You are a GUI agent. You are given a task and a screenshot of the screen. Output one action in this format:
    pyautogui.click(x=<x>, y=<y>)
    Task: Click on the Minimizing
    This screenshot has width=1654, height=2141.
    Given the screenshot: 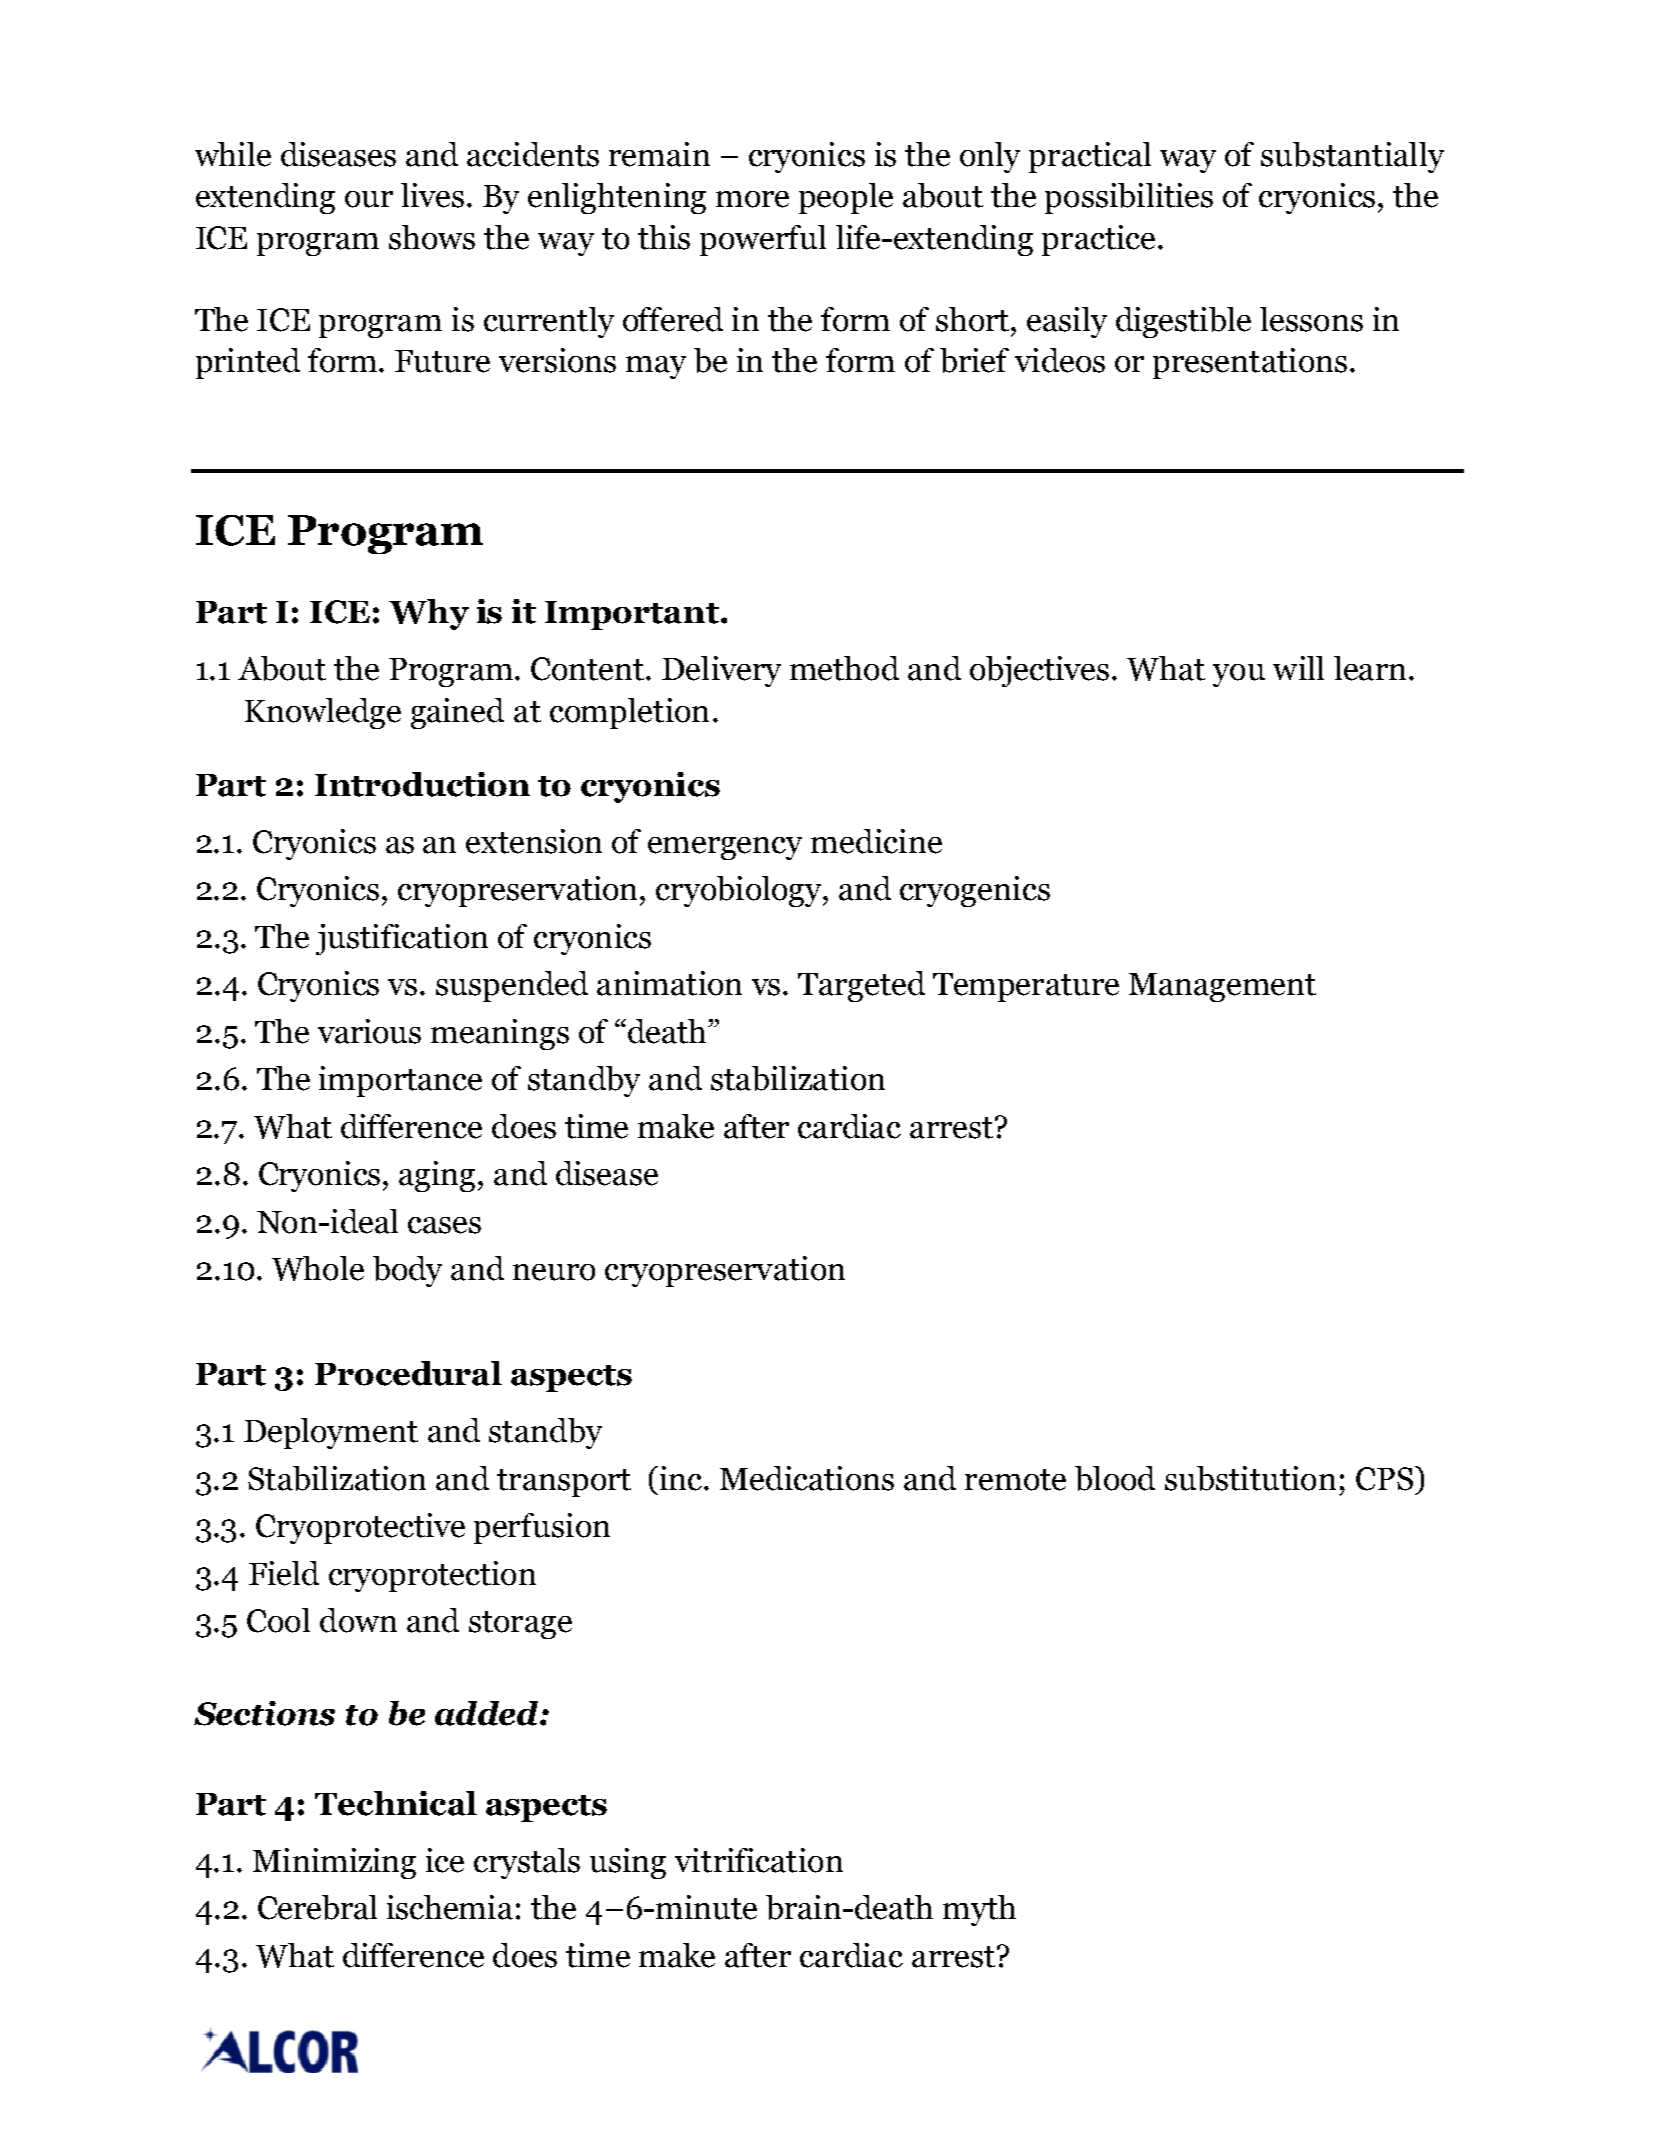 What is the action you would take?
    pyautogui.click(x=334, y=1863)
